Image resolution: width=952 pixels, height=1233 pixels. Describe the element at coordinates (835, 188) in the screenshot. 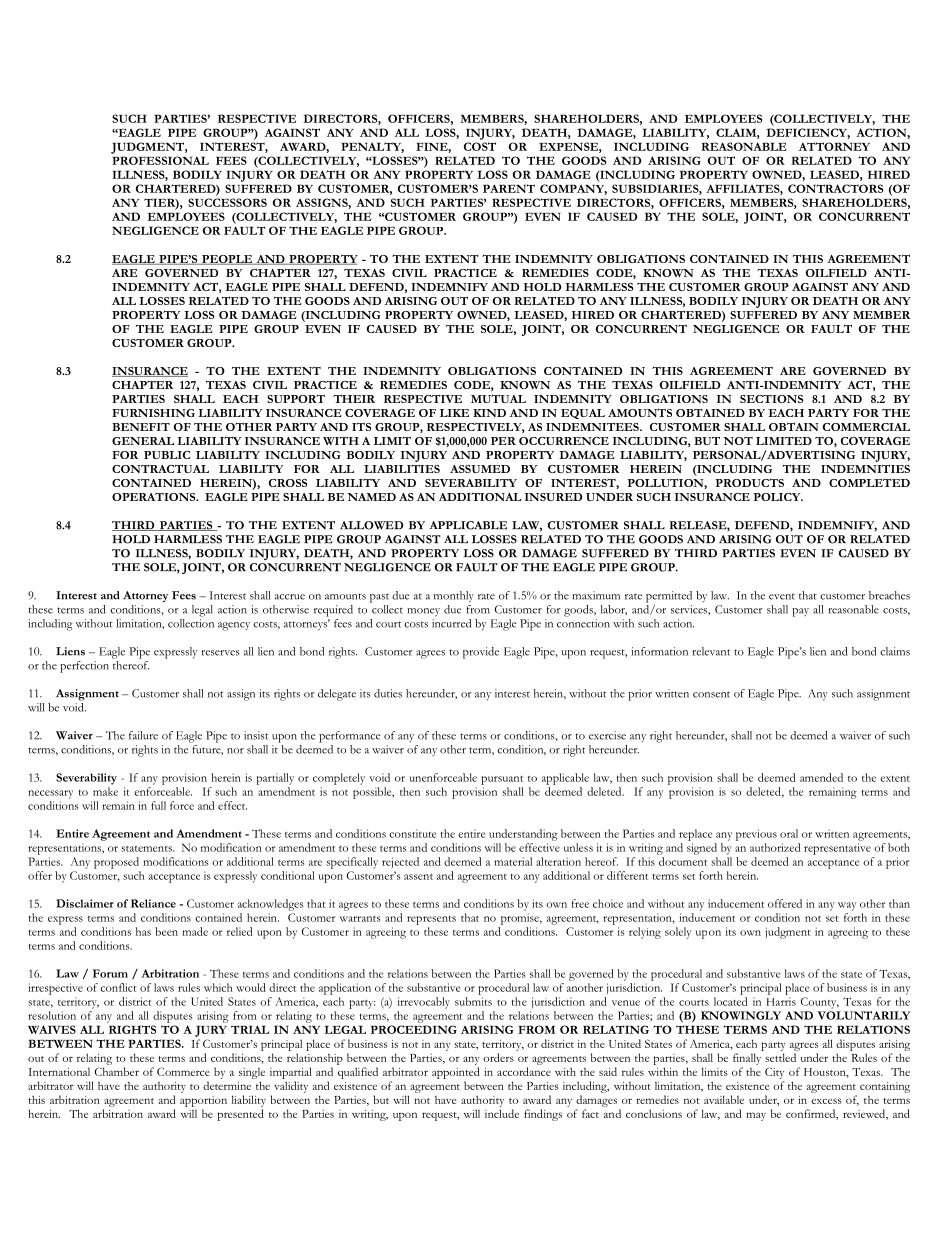

I see `CONTRACTORS` at that location.
